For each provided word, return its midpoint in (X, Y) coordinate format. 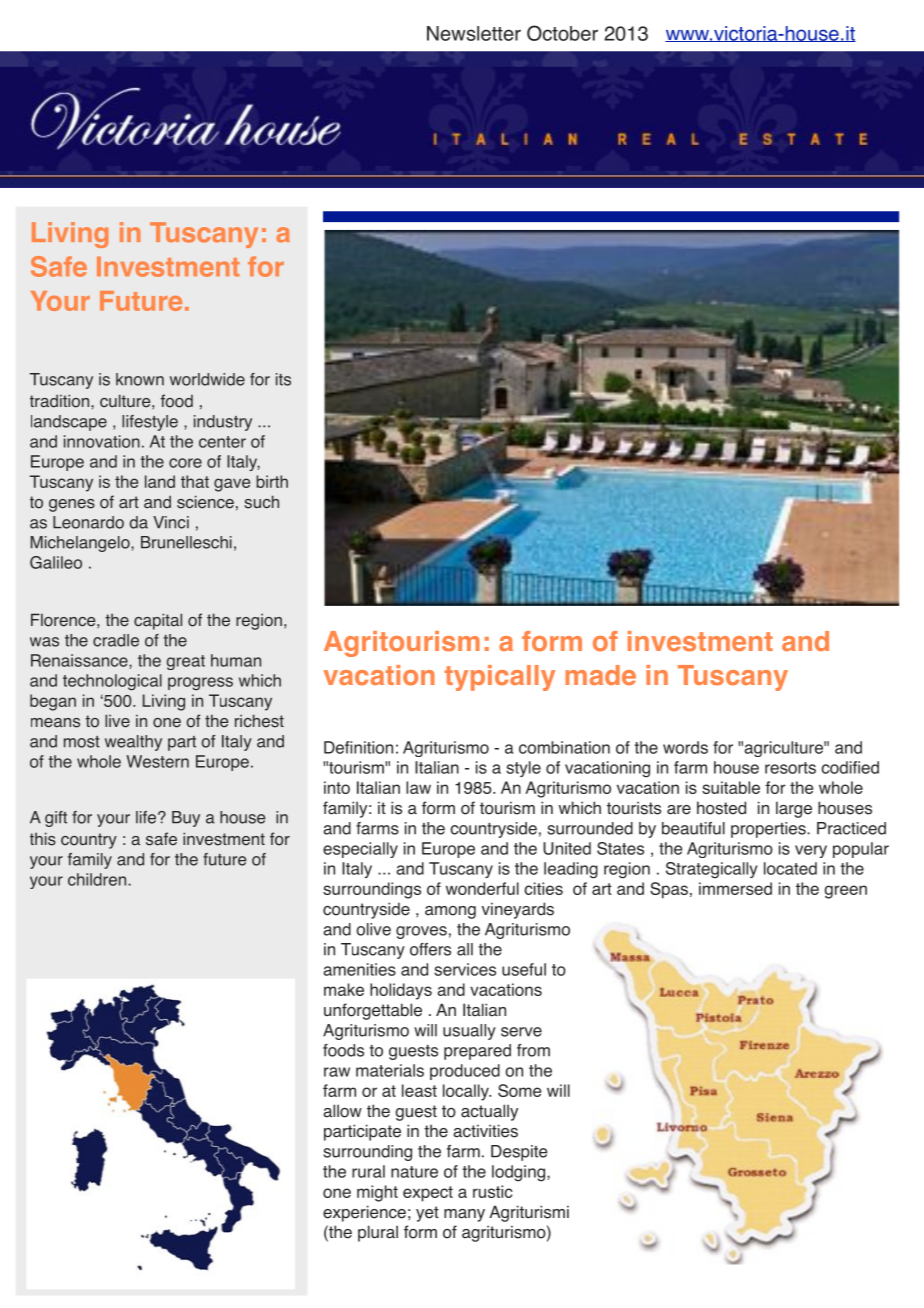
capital (158, 621)
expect (428, 1194)
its (283, 379)
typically (500, 678)
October (562, 33)
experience (364, 1213)
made (600, 675)
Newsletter (474, 33)
